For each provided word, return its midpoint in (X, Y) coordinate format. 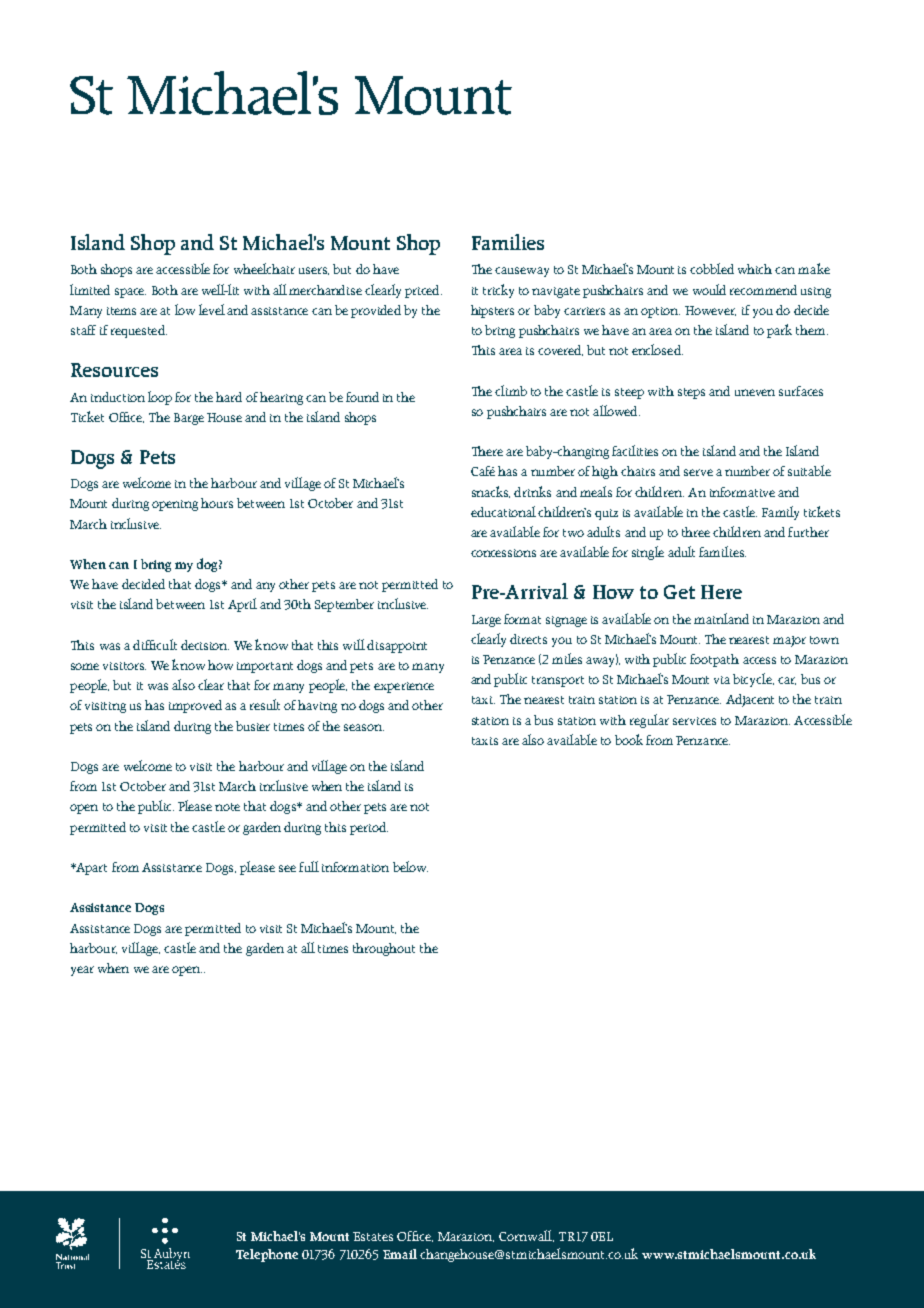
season (364, 727)
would (709, 289)
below (410, 866)
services (694, 721)
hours (217, 503)
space (130, 293)
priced (423, 291)
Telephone (267, 1255)
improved (195, 706)
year (82, 971)
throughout (384, 949)
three (696, 532)
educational (503, 511)
